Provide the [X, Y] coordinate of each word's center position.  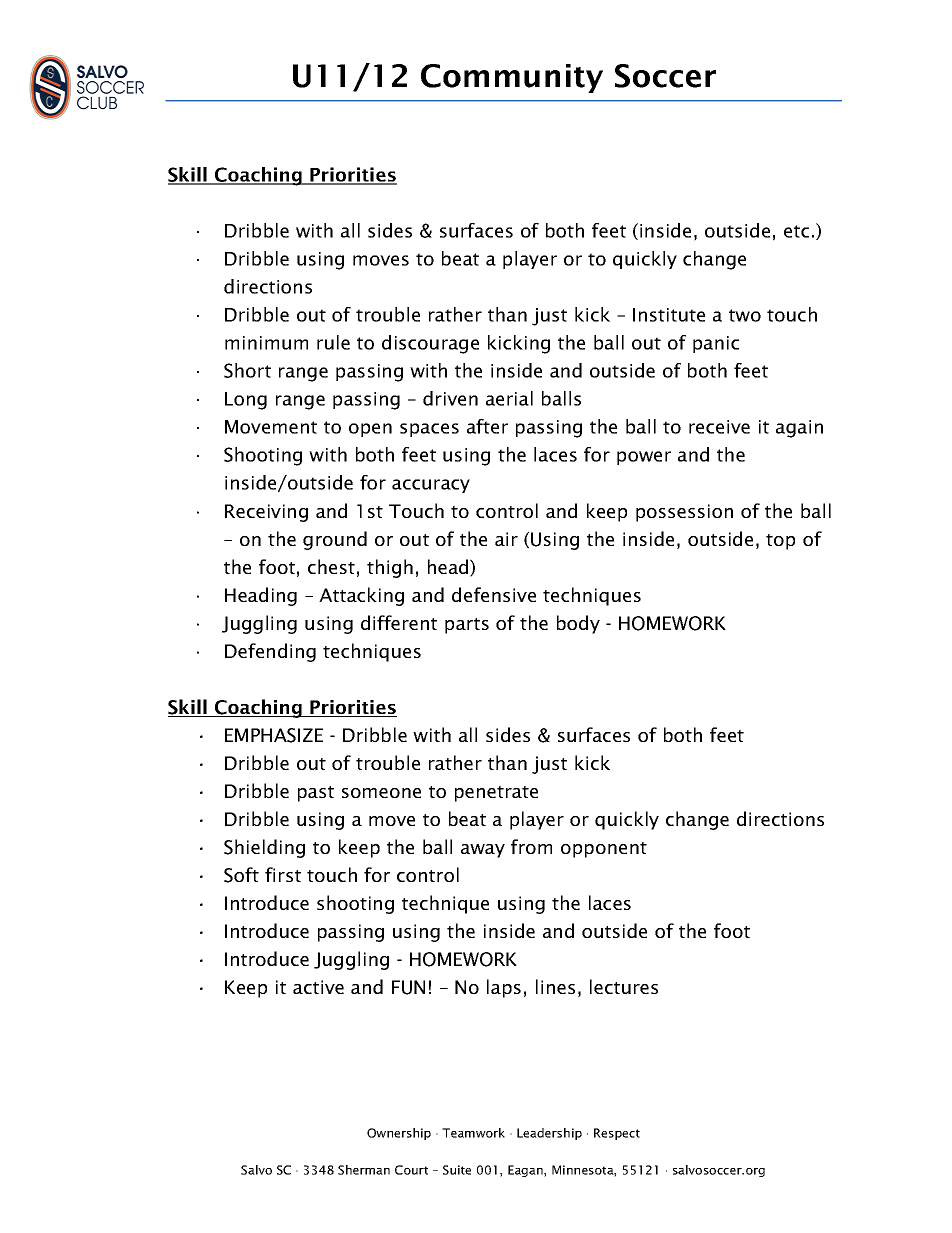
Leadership [549, 1134]
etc [796, 231]
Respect [617, 1134]
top [780, 542]
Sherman [364, 1170]
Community [512, 78]
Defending [270, 652]
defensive [494, 594]
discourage [430, 344]
